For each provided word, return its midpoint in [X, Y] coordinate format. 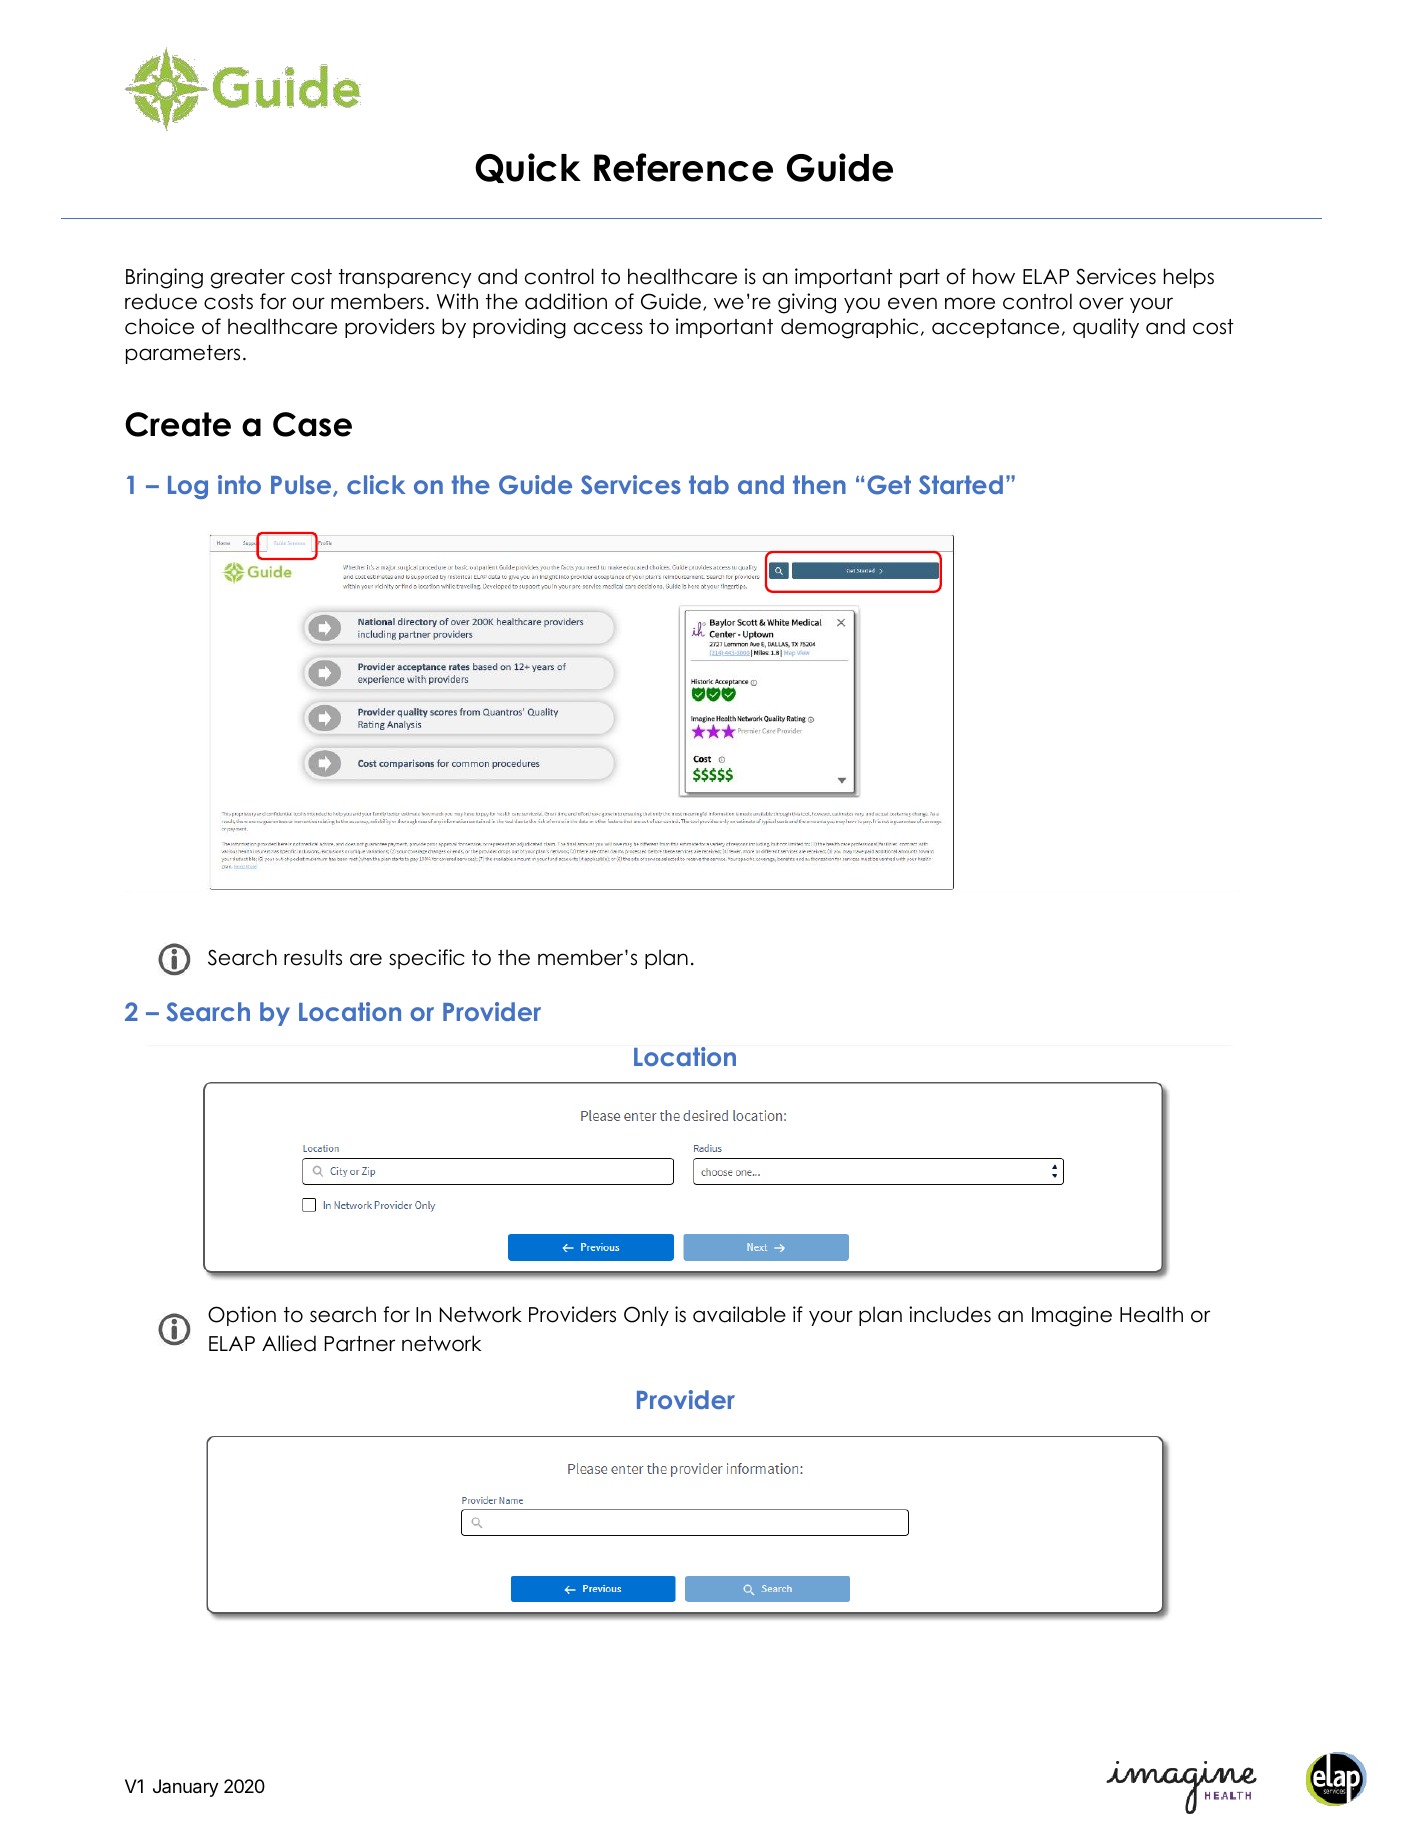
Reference [683, 167]
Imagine [1072, 1316]
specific [427, 959]
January [185, 1788]
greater [247, 279]
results [313, 957]
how [994, 276]
